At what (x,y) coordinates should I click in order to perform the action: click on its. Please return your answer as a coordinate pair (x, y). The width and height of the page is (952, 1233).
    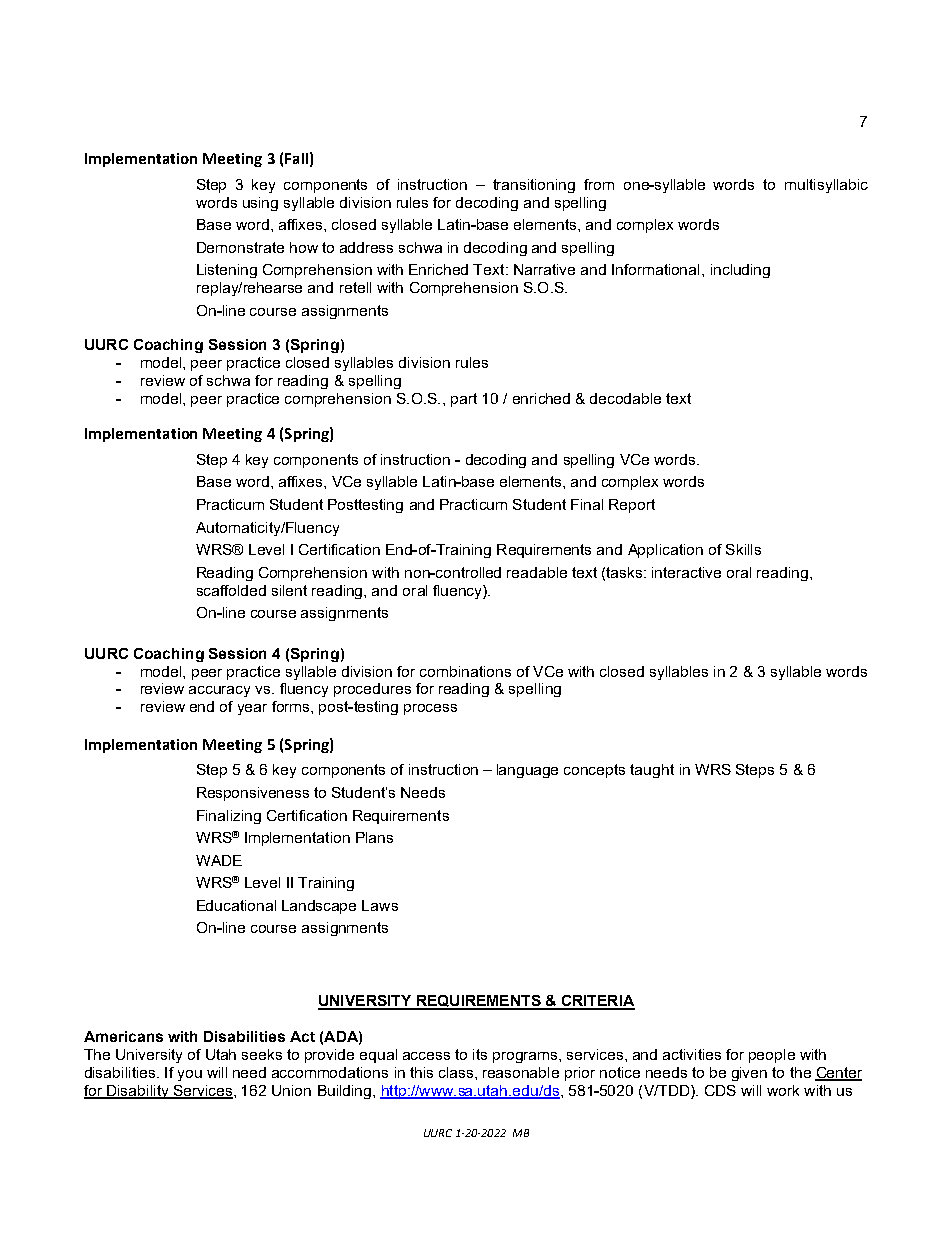
    Looking at the image, I should click on (480, 1054).
